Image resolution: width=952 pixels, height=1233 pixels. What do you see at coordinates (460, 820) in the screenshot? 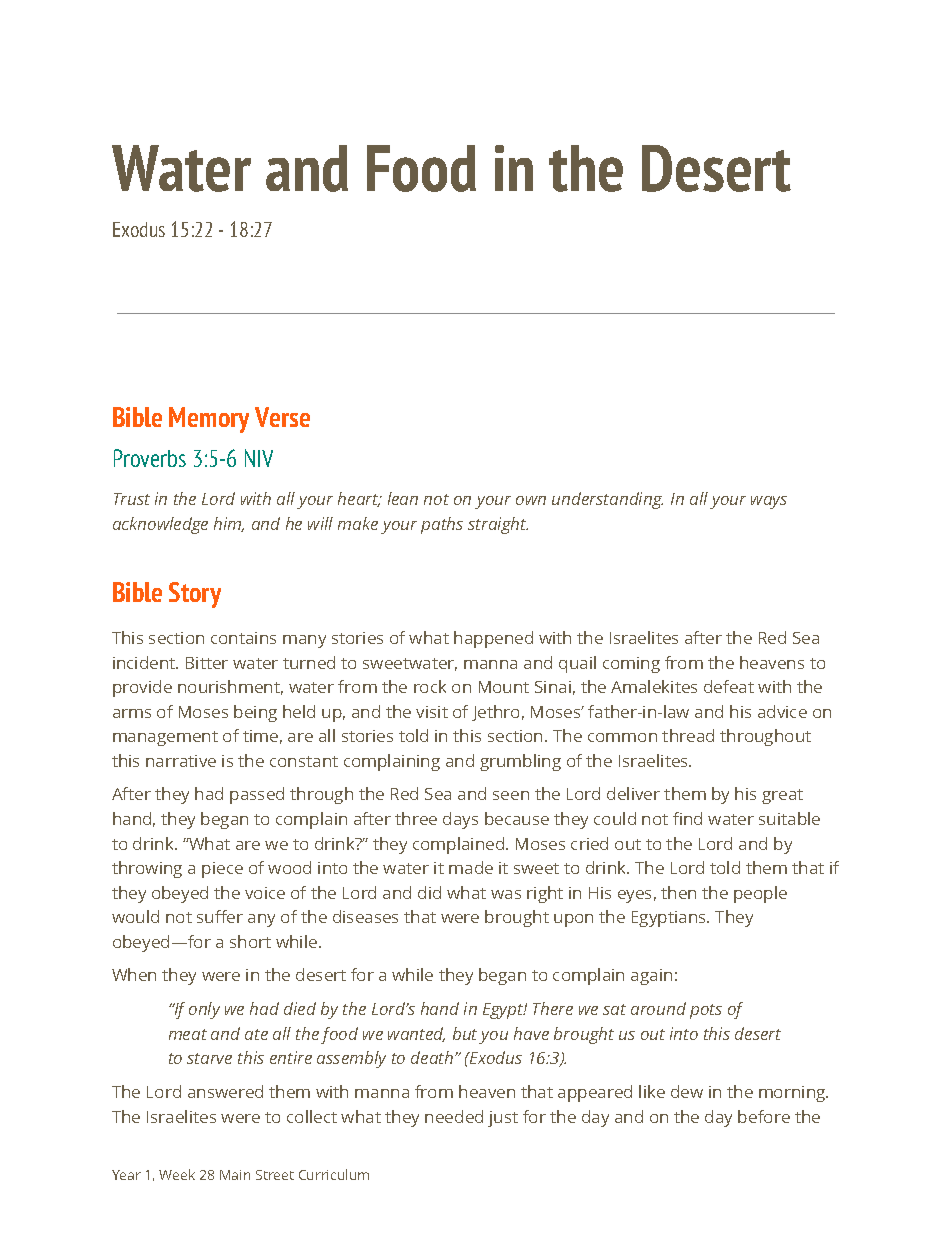
I see `days` at bounding box center [460, 820].
